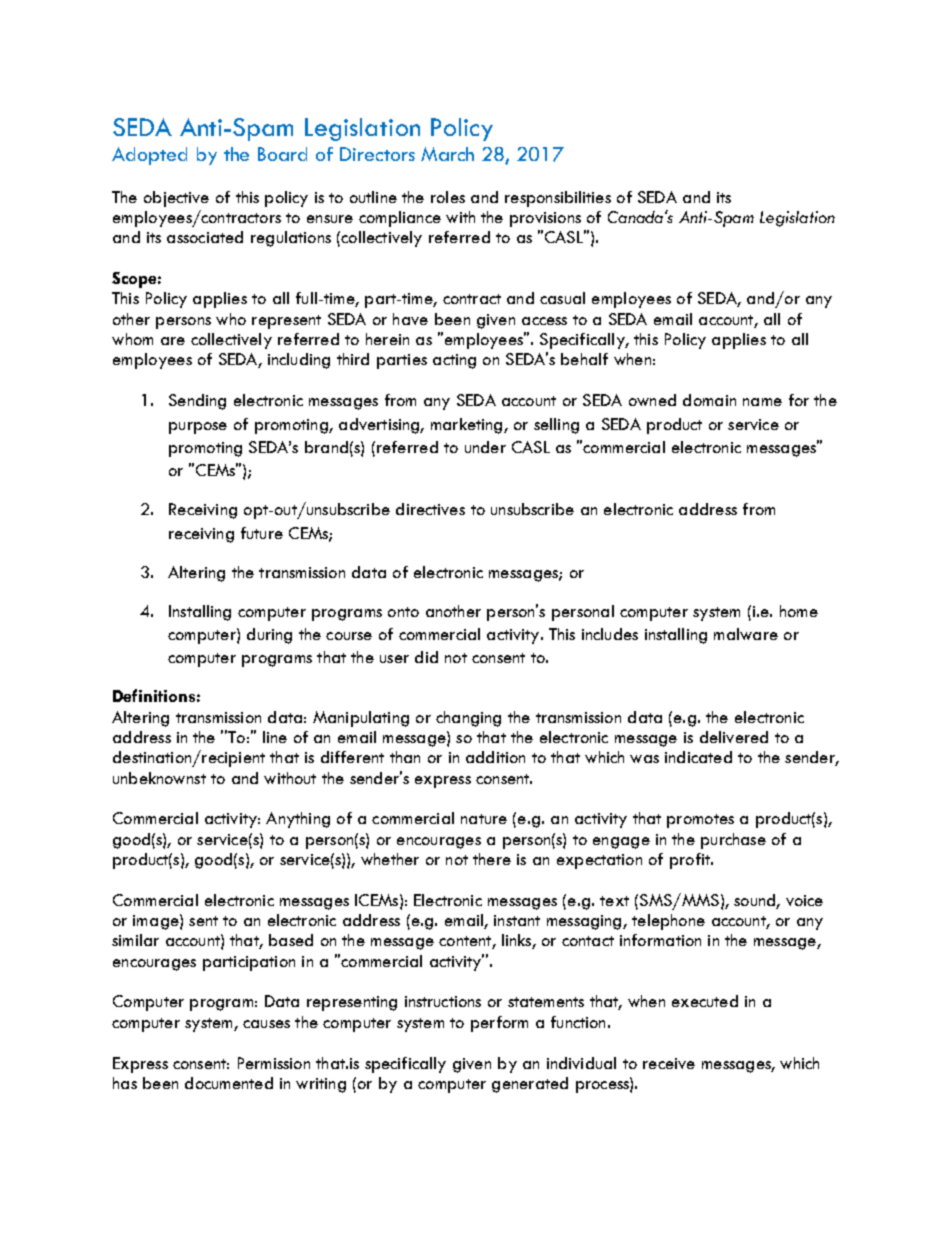 The image size is (952, 1233). I want to click on during, so click(269, 636).
